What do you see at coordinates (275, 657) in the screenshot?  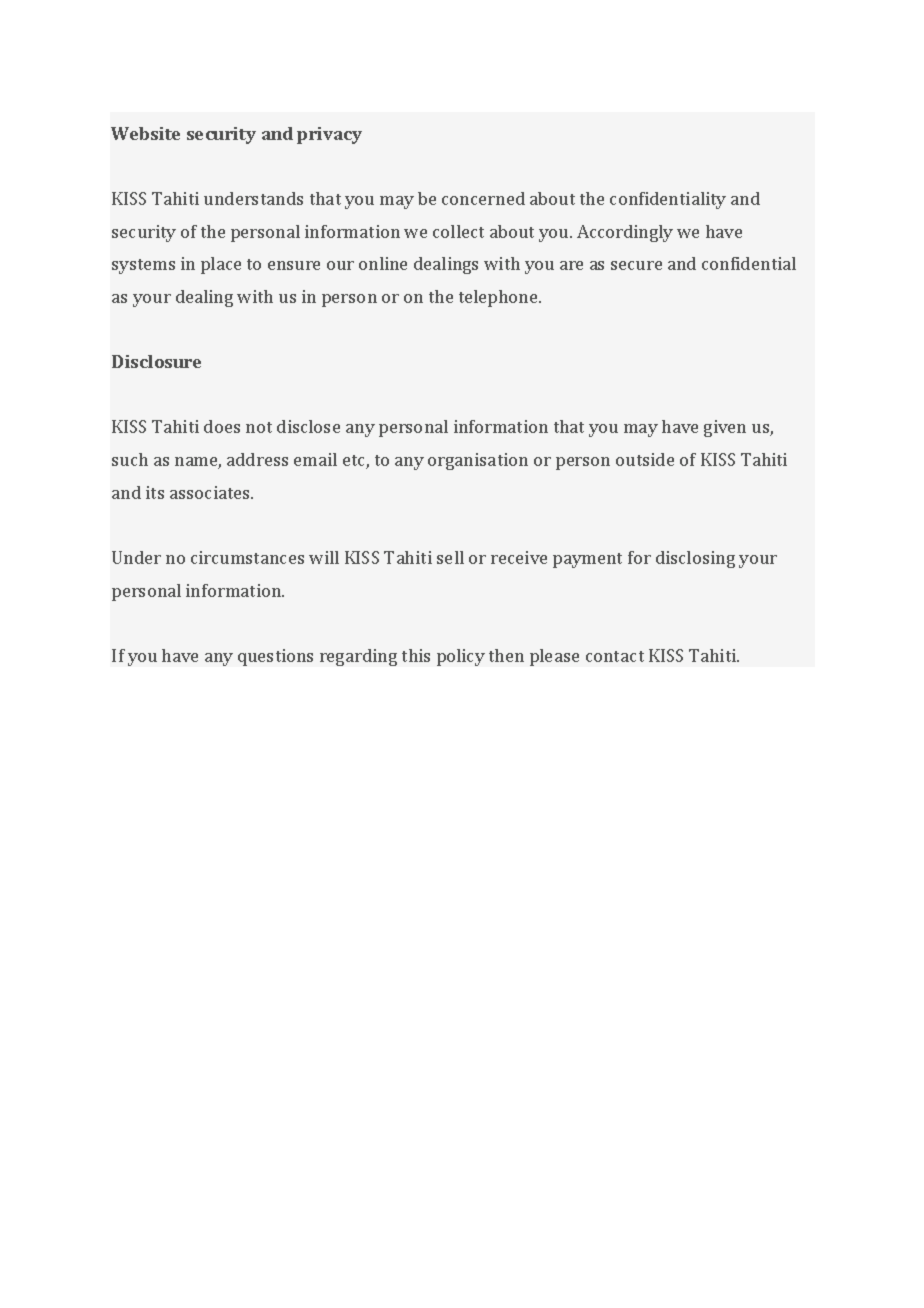 I see `questions` at bounding box center [275, 657].
